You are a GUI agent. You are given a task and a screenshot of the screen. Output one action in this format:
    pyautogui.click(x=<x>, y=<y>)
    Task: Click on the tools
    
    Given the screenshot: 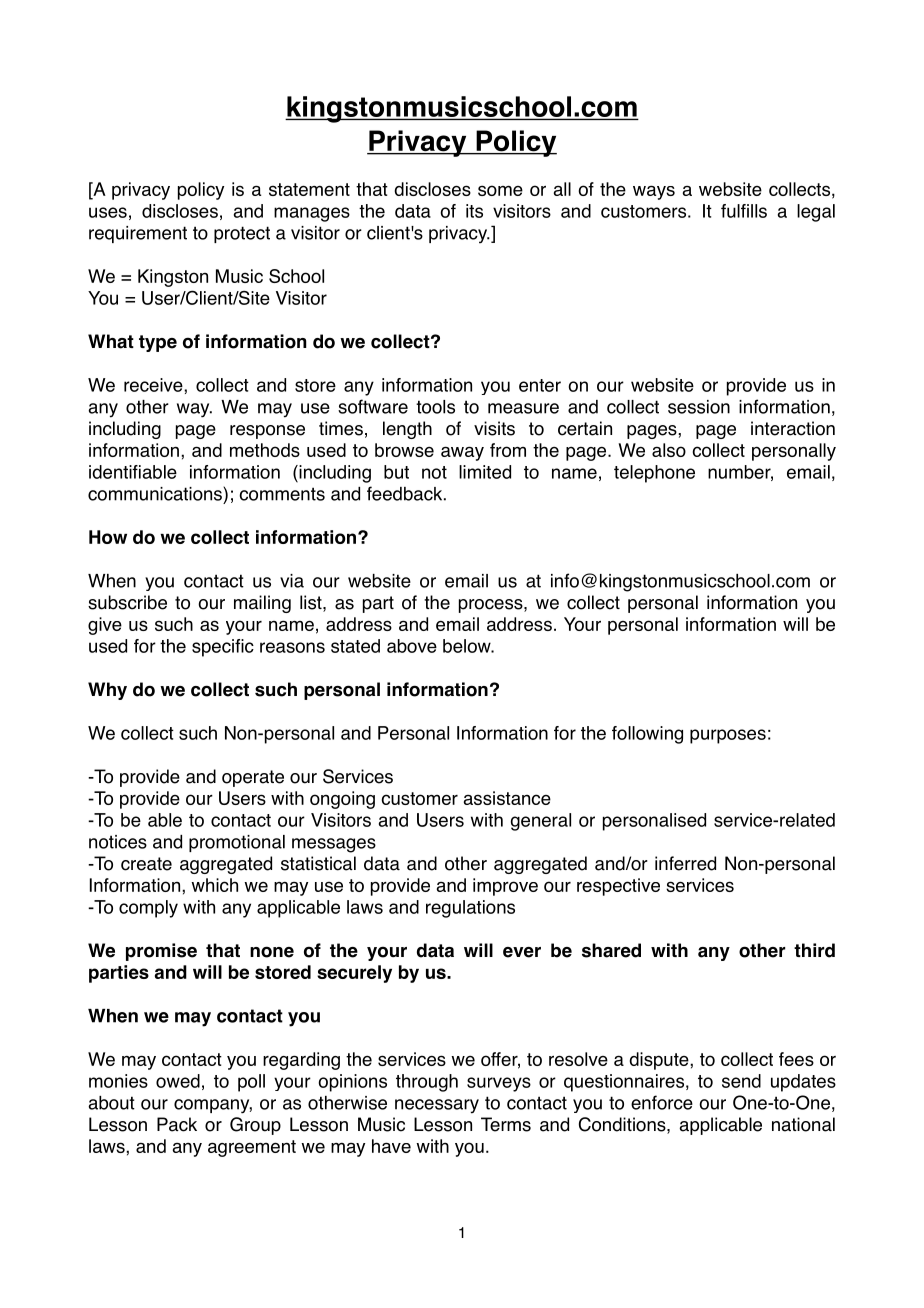 What is the action you would take?
    pyautogui.click(x=435, y=407)
